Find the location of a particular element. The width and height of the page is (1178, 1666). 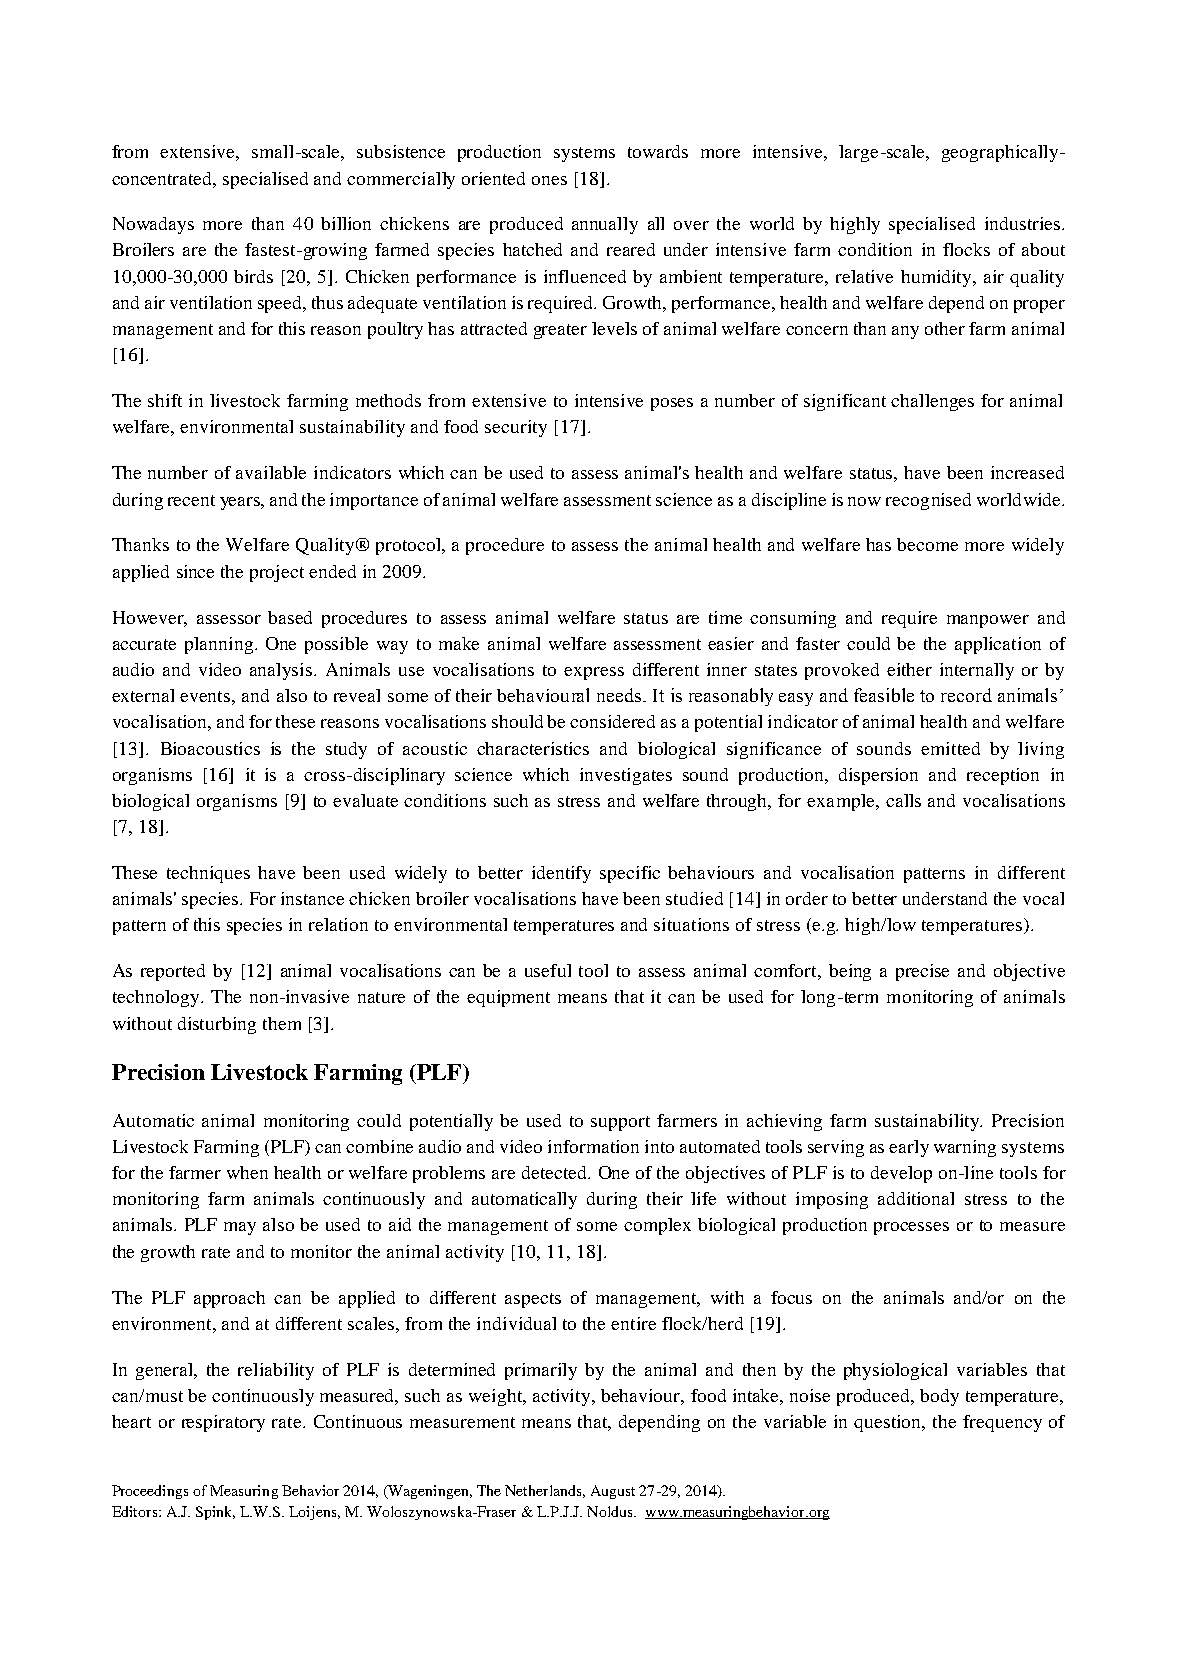

ones is located at coordinates (549, 180).
